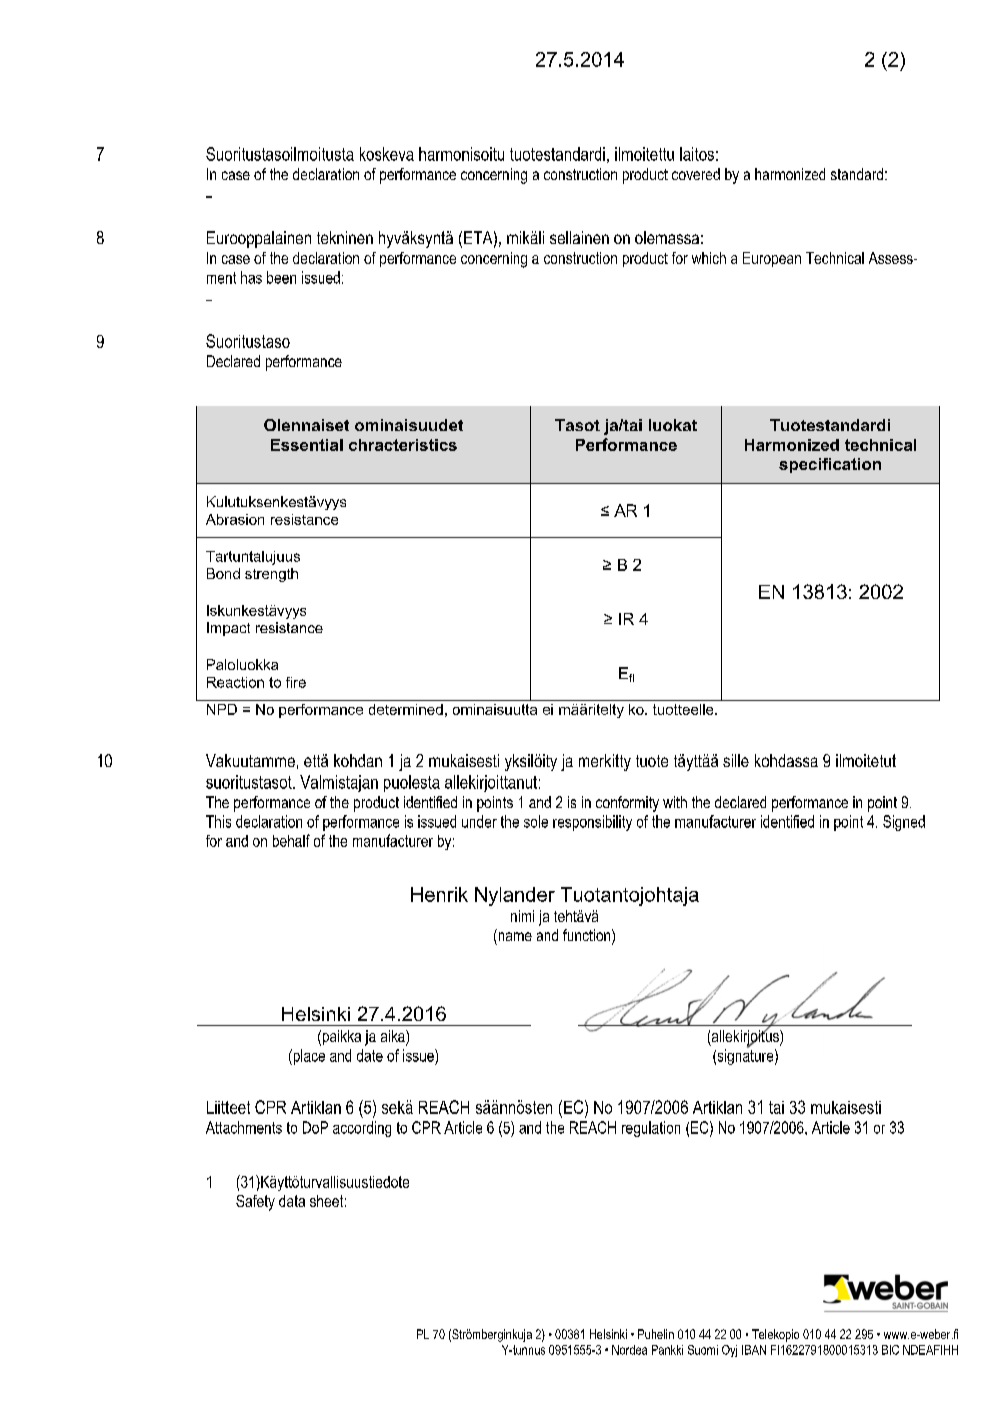 The image size is (1002, 1417). What do you see at coordinates (904, 823) in the screenshot?
I see `Signed` at bounding box center [904, 823].
